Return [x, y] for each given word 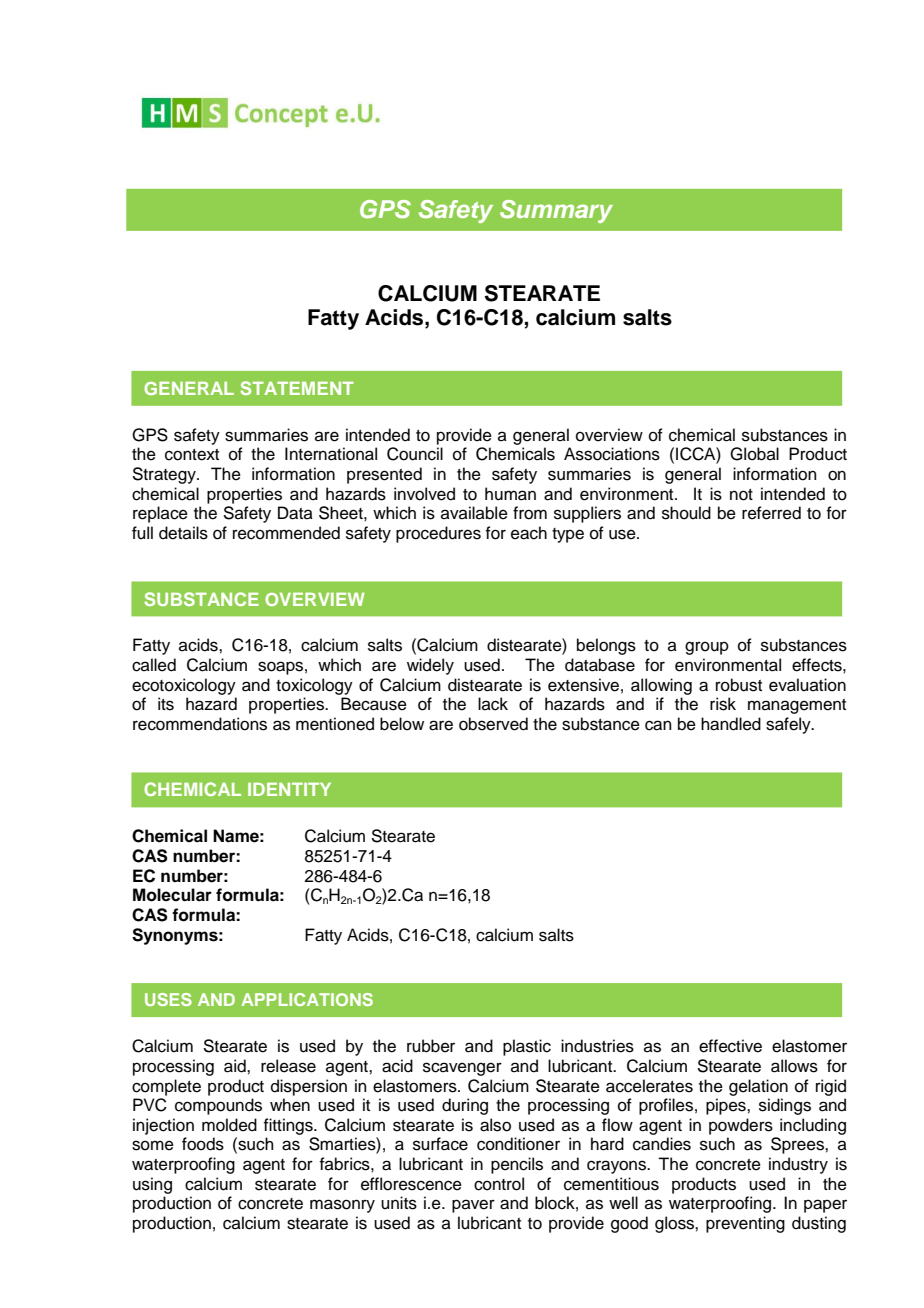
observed [493, 724]
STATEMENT [297, 388]
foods [203, 1144]
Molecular [172, 895]
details [183, 533]
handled [731, 724]
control [499, 1184]
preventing [745, 1224]
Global [754, 454]
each [529, 533]
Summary [556, 211]
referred [771, 513]
